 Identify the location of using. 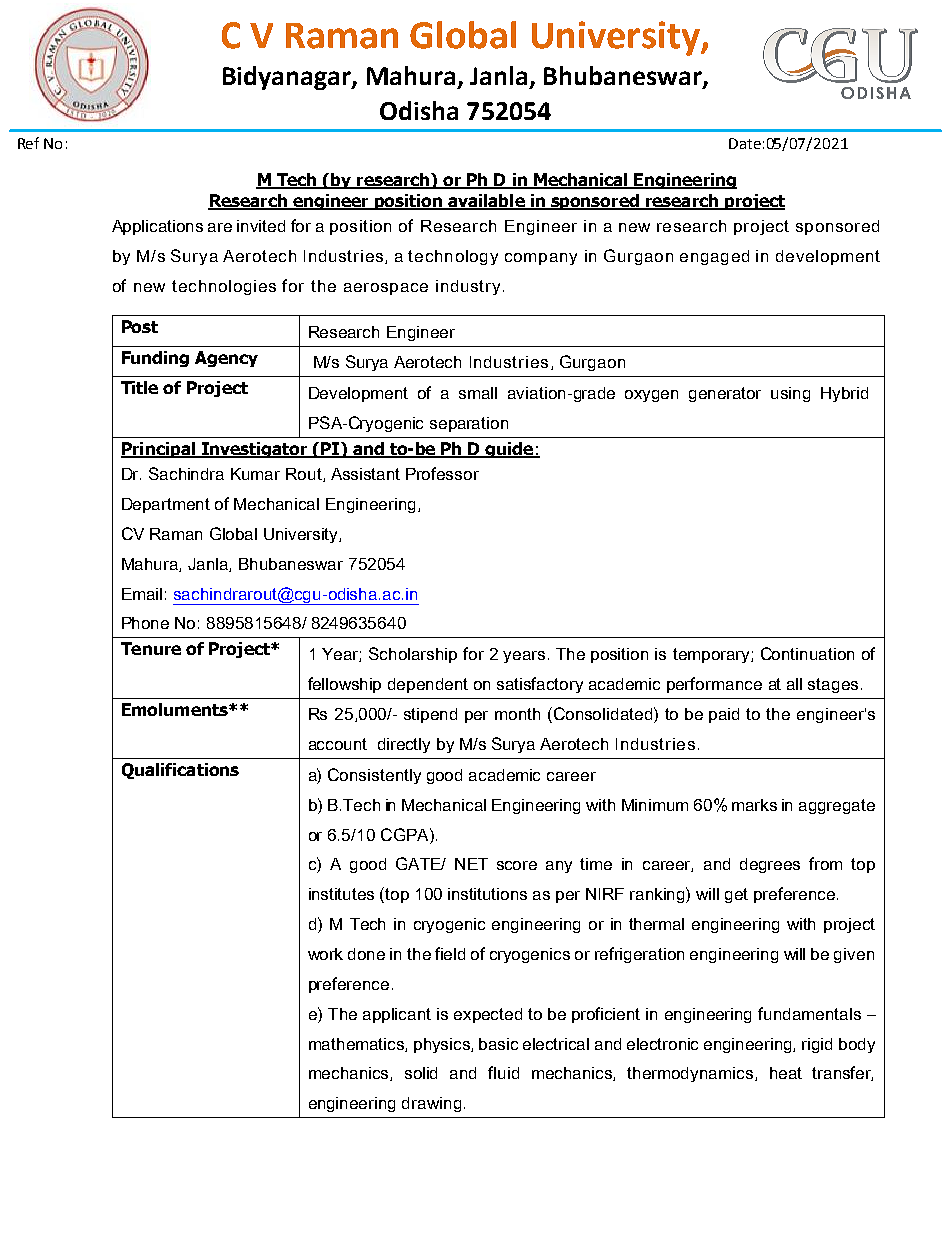
(790, 394).
